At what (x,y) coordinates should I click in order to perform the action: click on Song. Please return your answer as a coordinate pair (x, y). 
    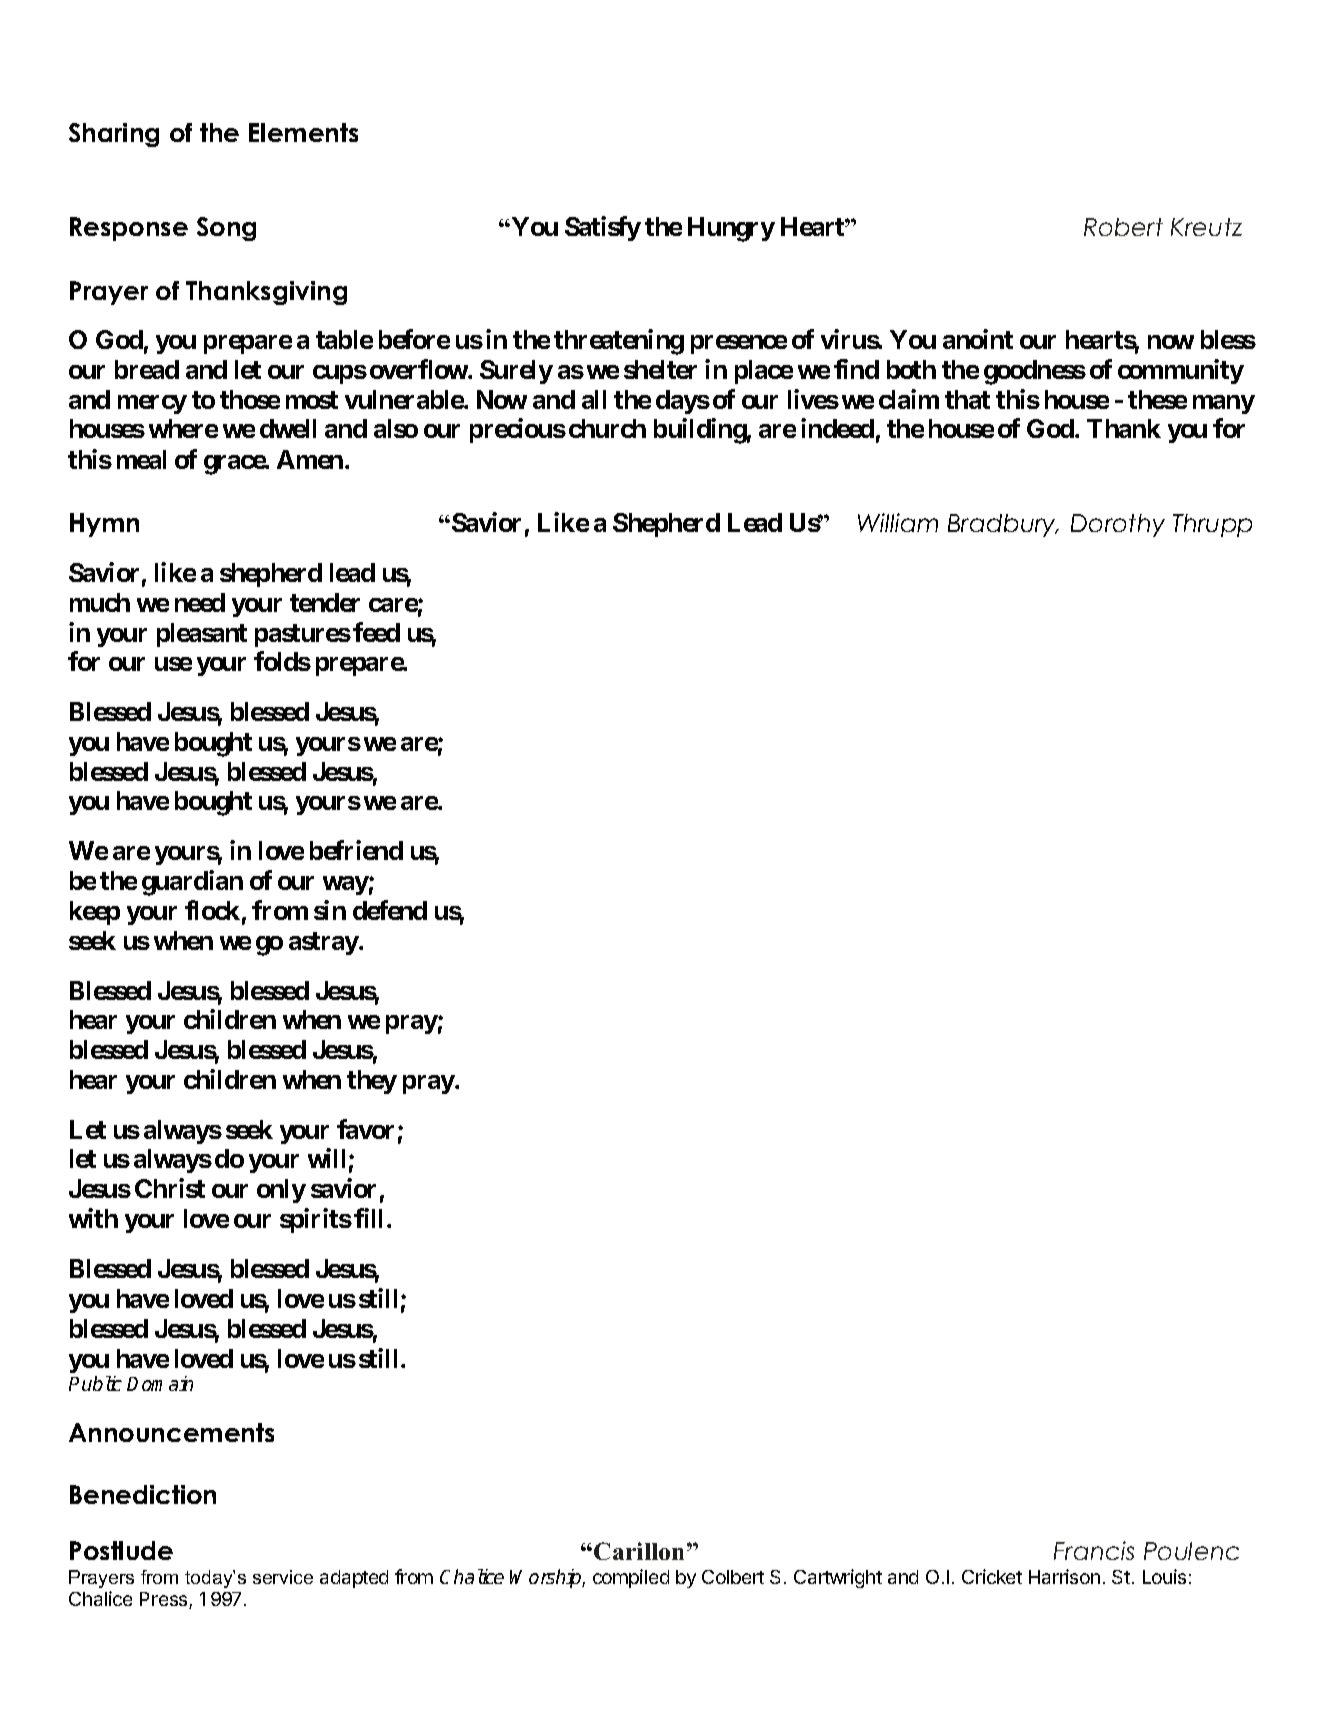
    Looking at the image, I should click on (226, 229).
